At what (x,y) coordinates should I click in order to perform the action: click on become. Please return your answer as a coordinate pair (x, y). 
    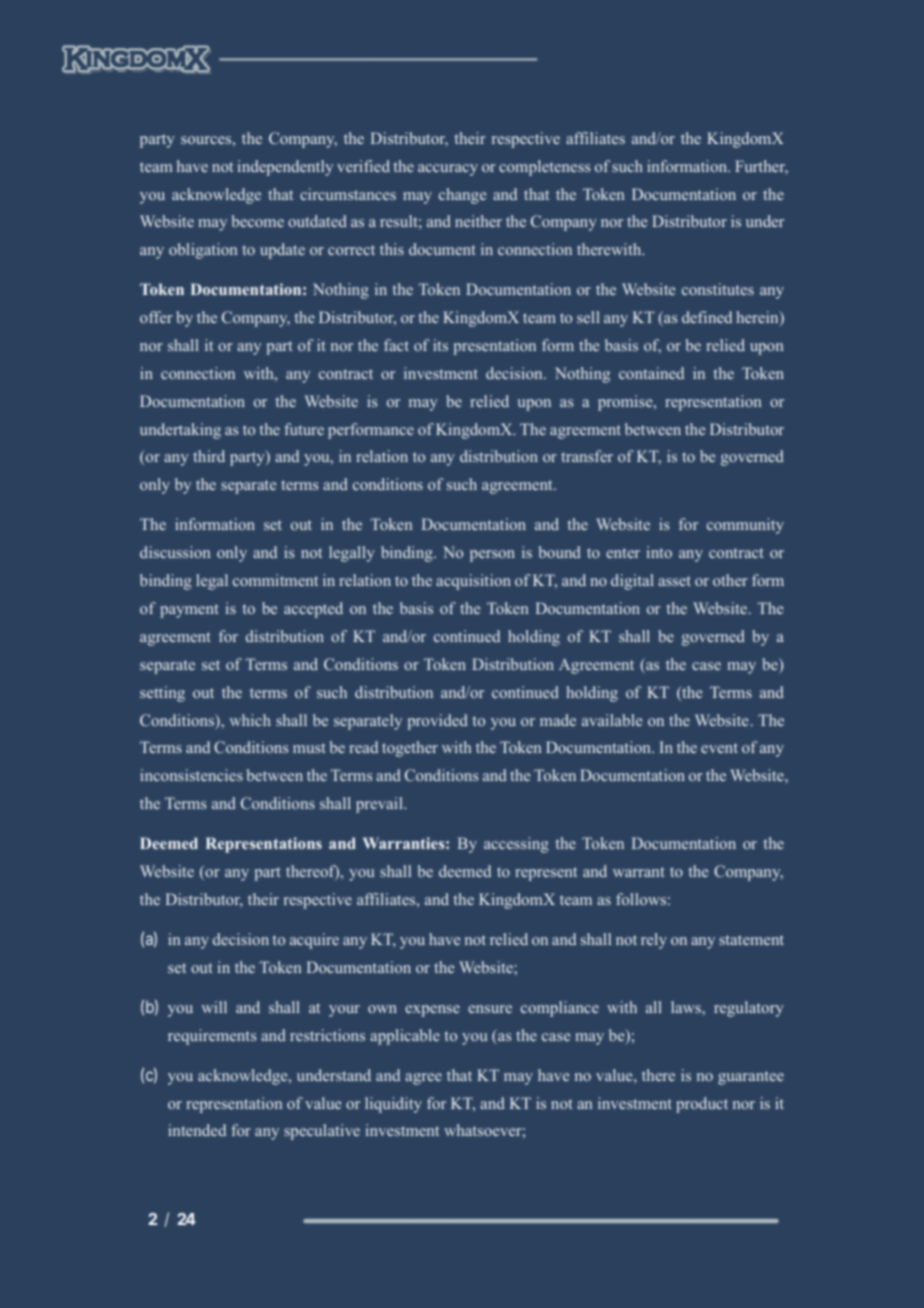
    Looking at the image, I should click on (258, 221).
